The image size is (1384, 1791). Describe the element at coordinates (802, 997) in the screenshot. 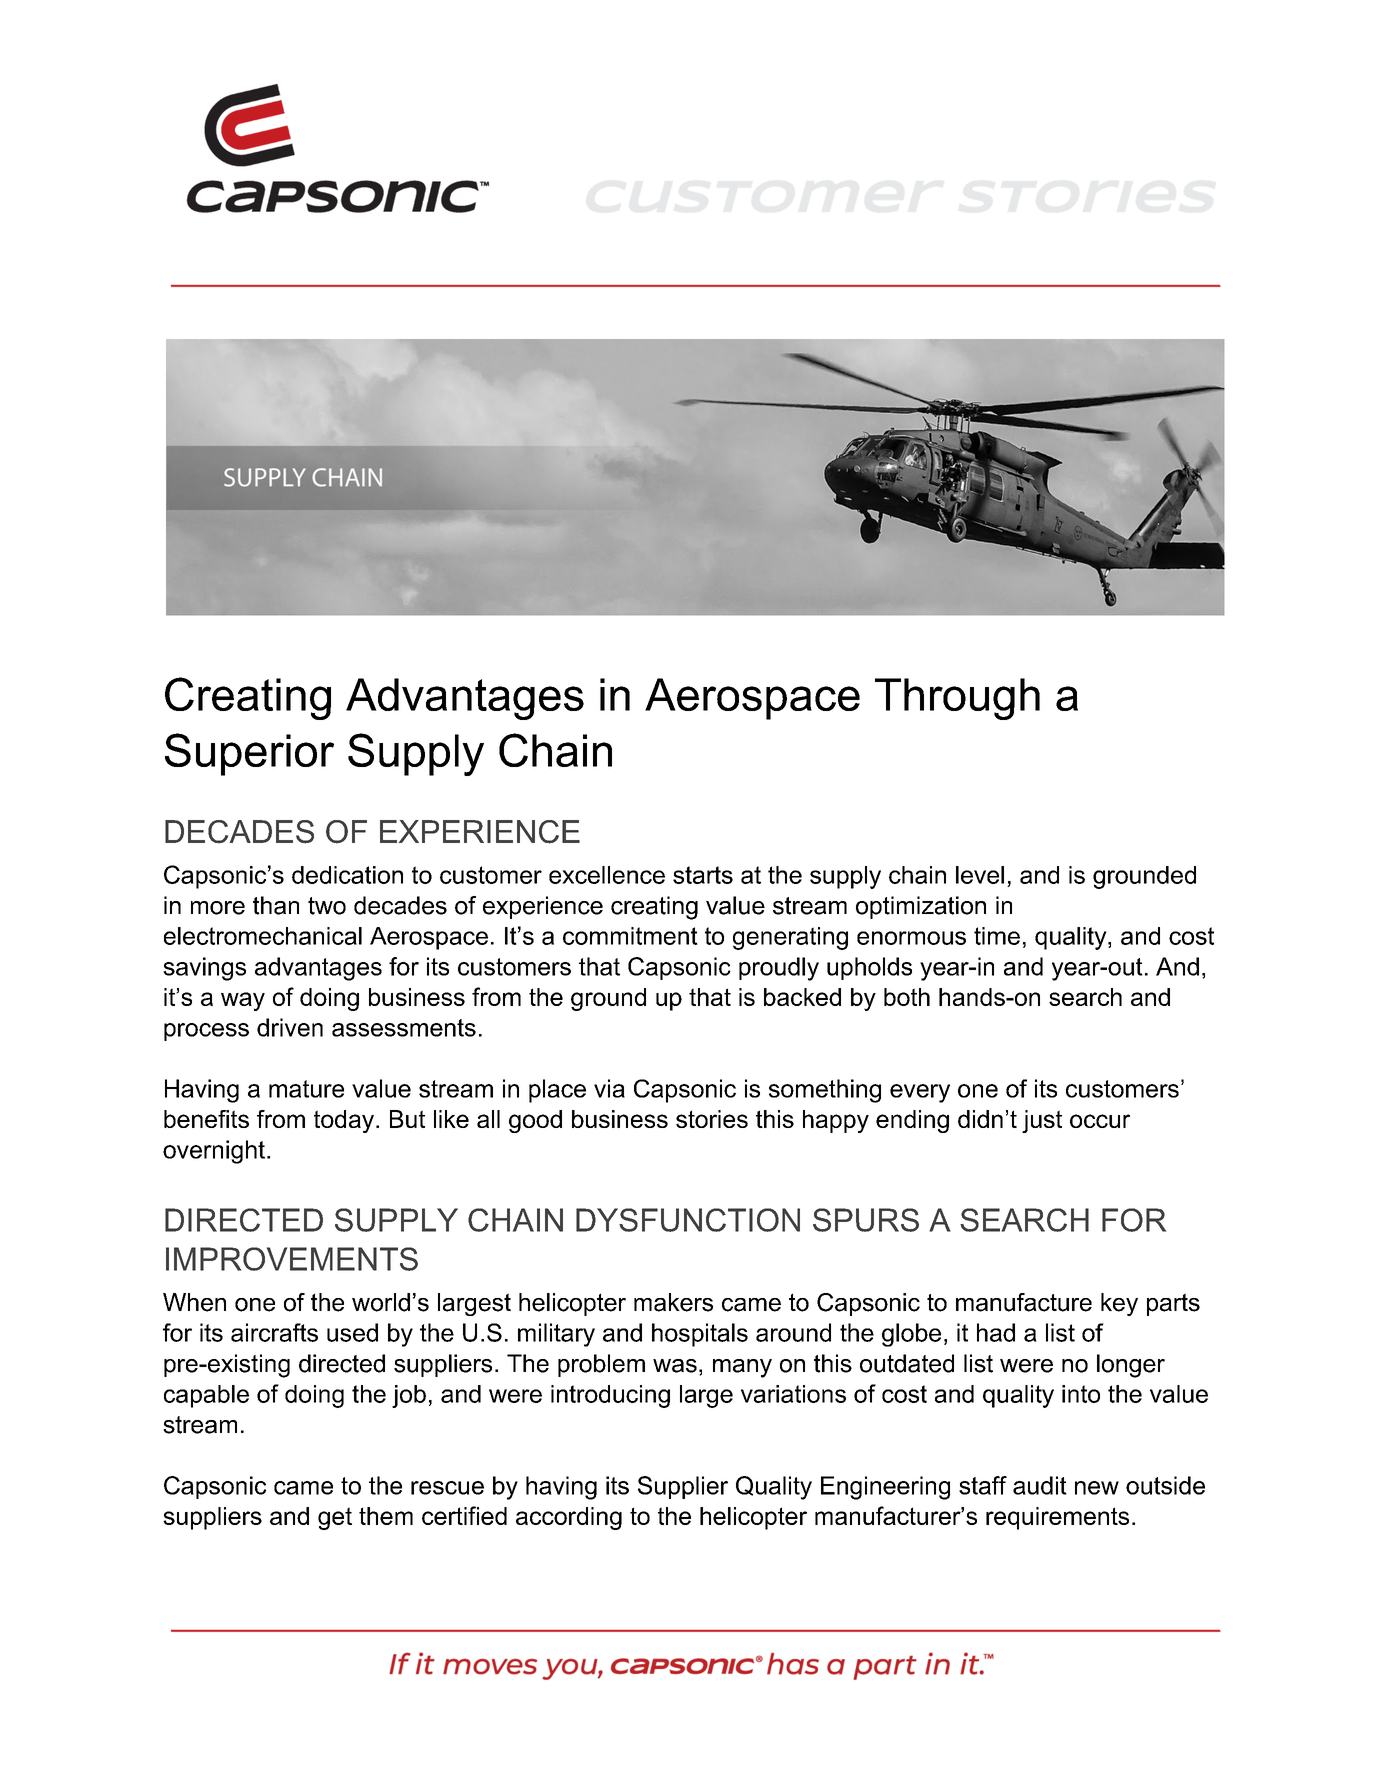

I see `backed` at that location.
